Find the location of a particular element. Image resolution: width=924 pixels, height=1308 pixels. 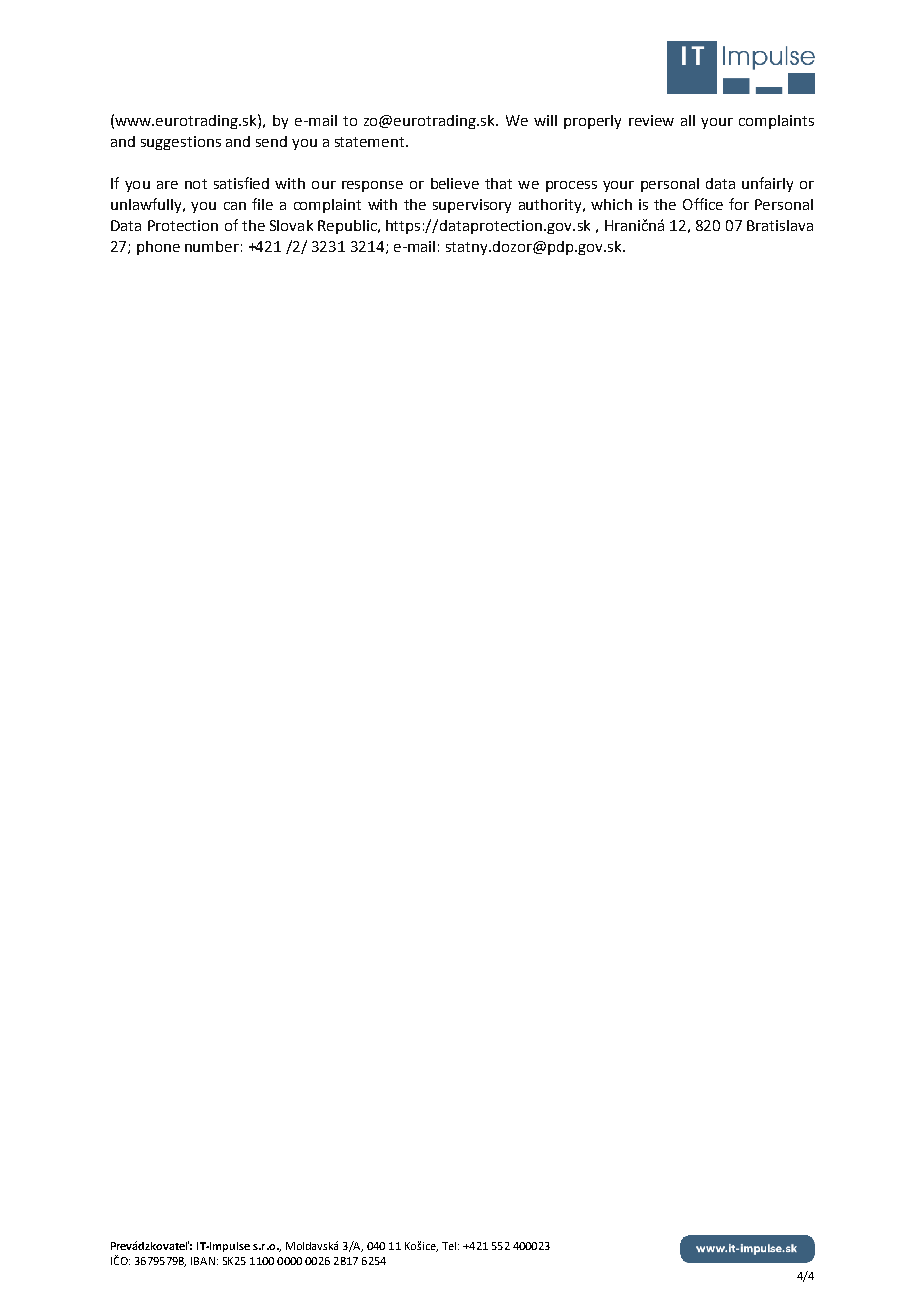

Bratislava is located at coordinates (780, 225).
